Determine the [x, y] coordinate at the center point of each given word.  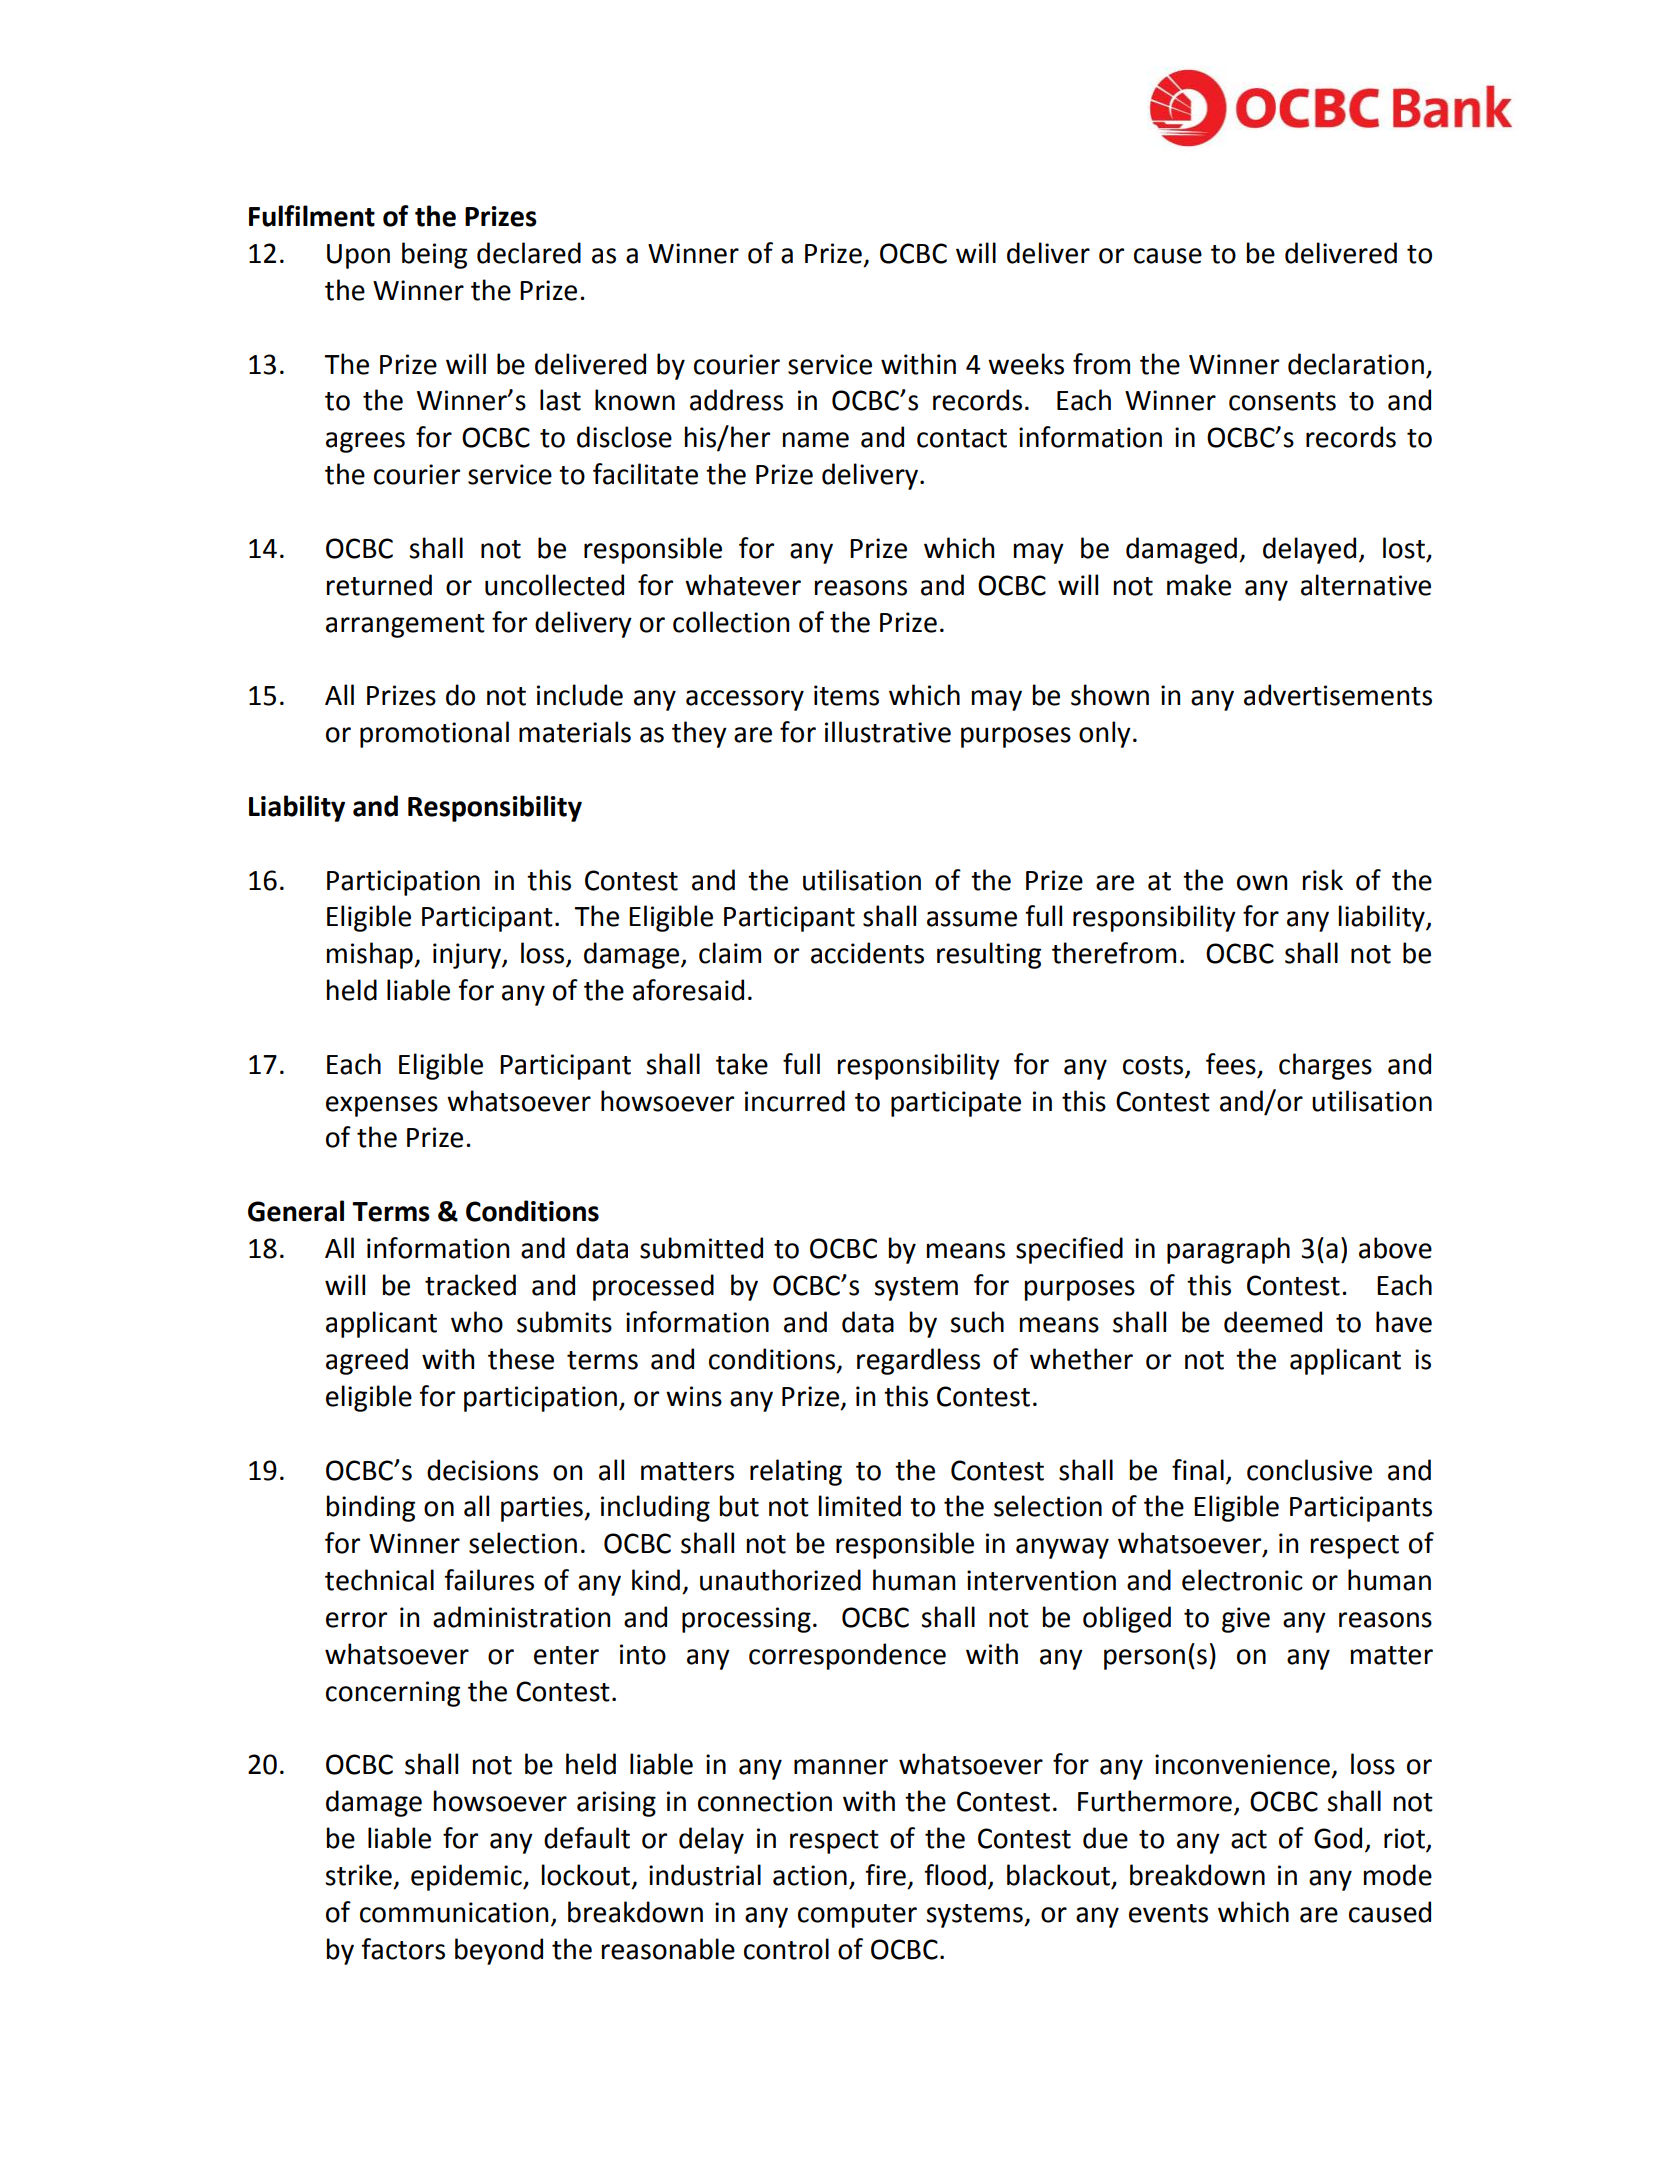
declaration [1356, 364]
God [1338, 1838]
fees [1231, 1064]
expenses [382, 1106]
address [736, 400]
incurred [795, 1101]
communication [454, 1912]
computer [857, 1916]
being [434, 255]
